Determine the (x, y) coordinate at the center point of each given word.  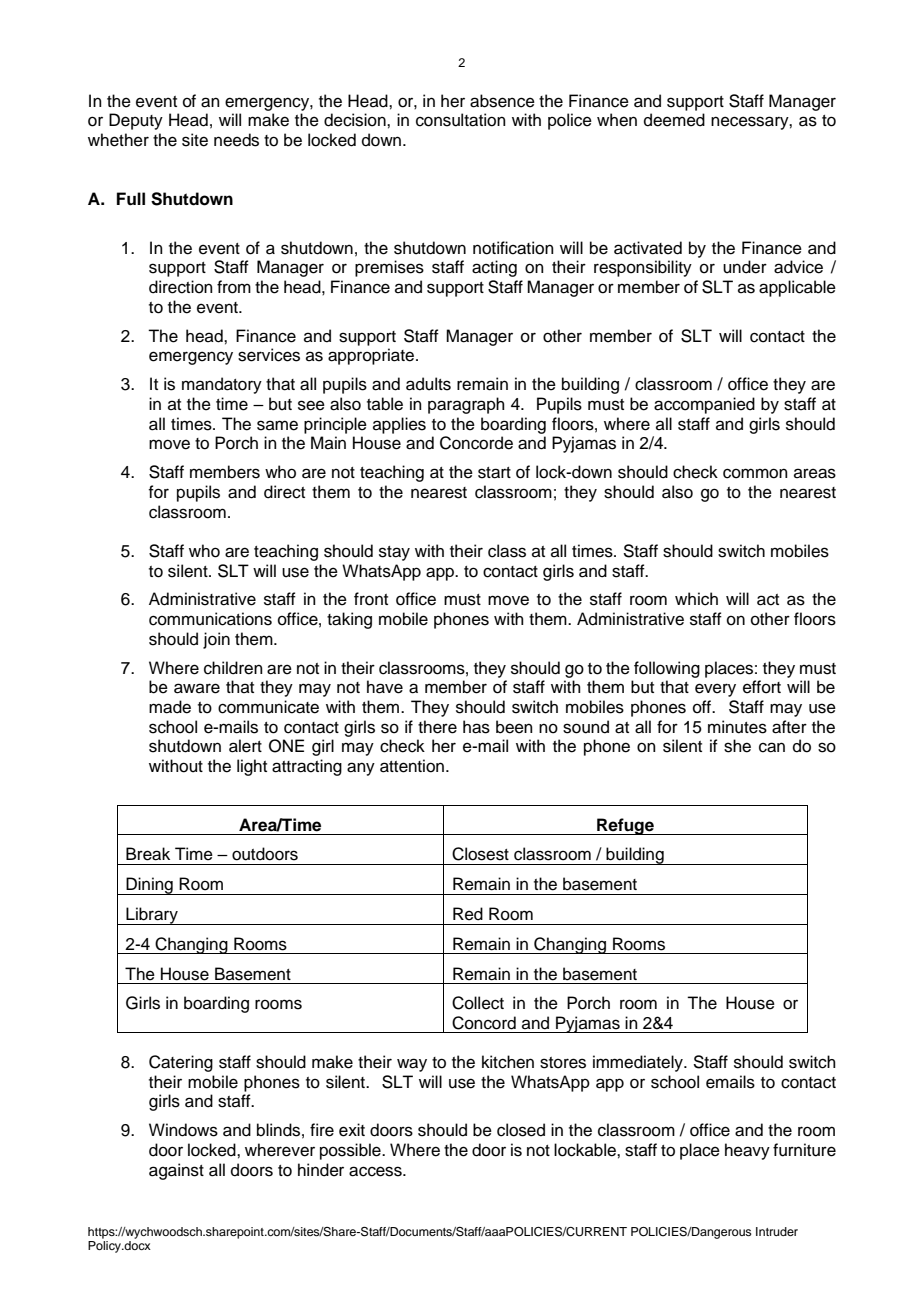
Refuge (625, 826)
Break (148, 854)
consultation (461, 120)
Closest (480, 854)
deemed (674, 120)
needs (236, 140)
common (755, 473)
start (494, 473)
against (176, 1171)
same (277, 425)
